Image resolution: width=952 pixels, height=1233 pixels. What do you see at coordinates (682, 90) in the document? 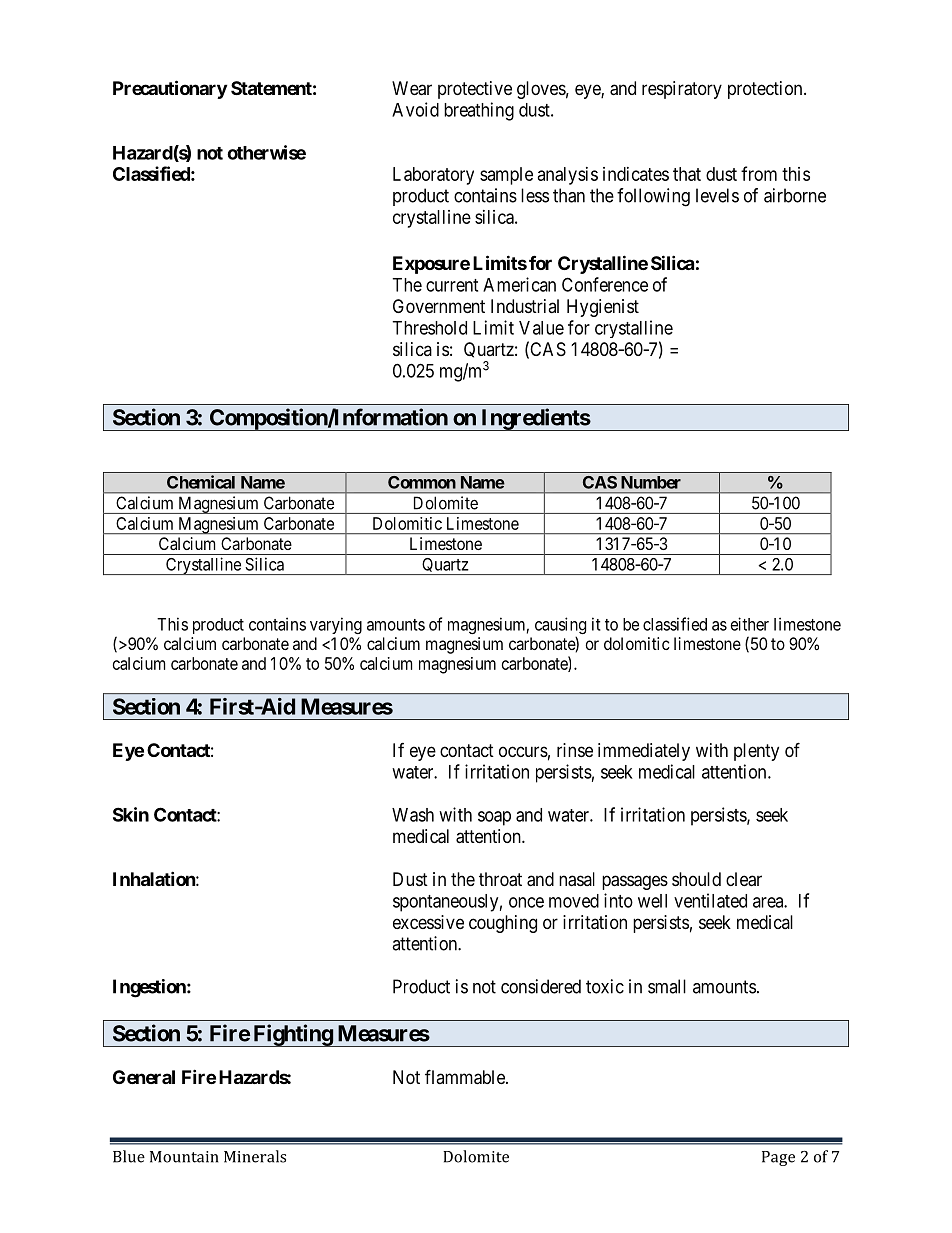
I see `respiratory` at bounding box center [682, 90].
